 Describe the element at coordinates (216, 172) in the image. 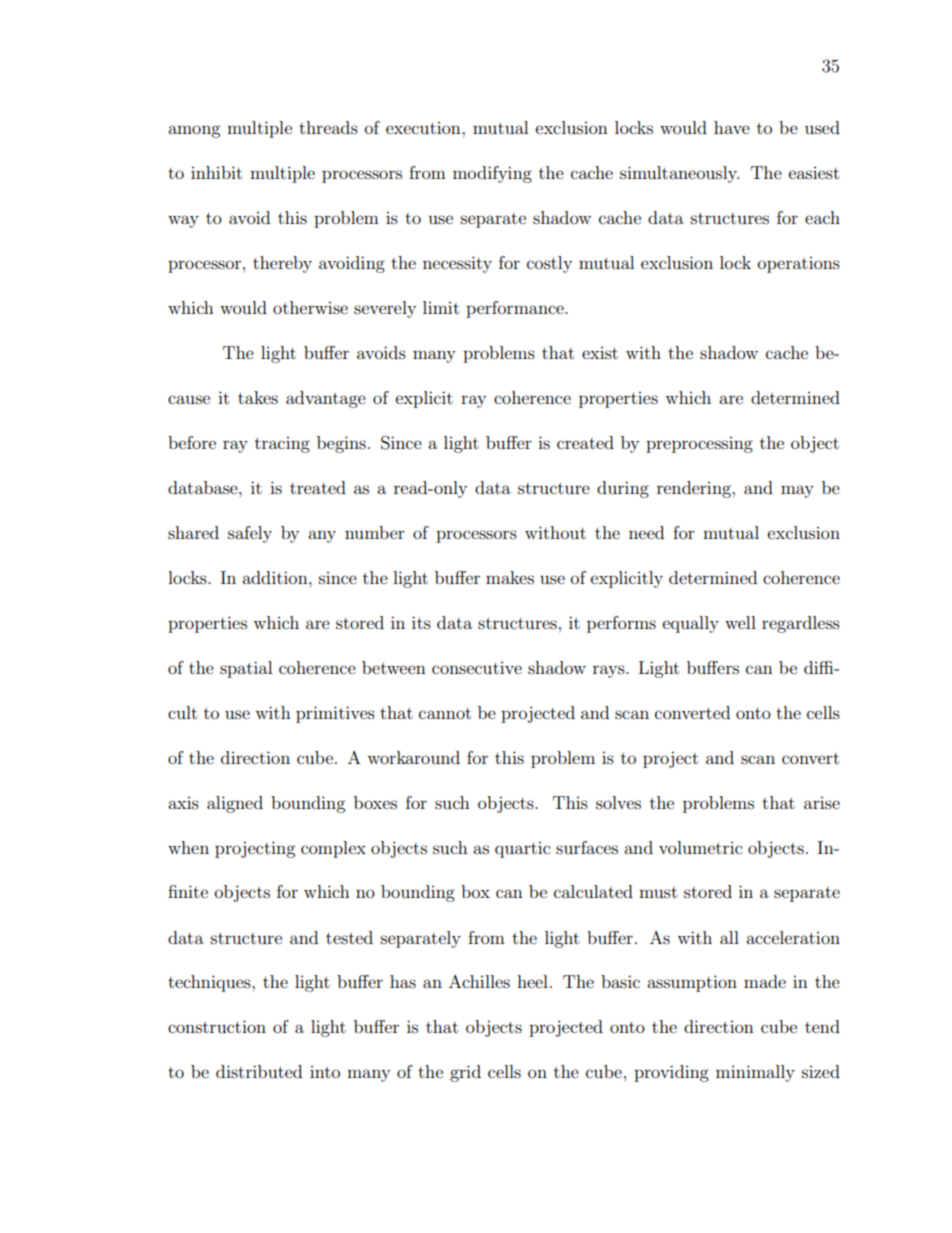

I see `inhibit` at that location.
